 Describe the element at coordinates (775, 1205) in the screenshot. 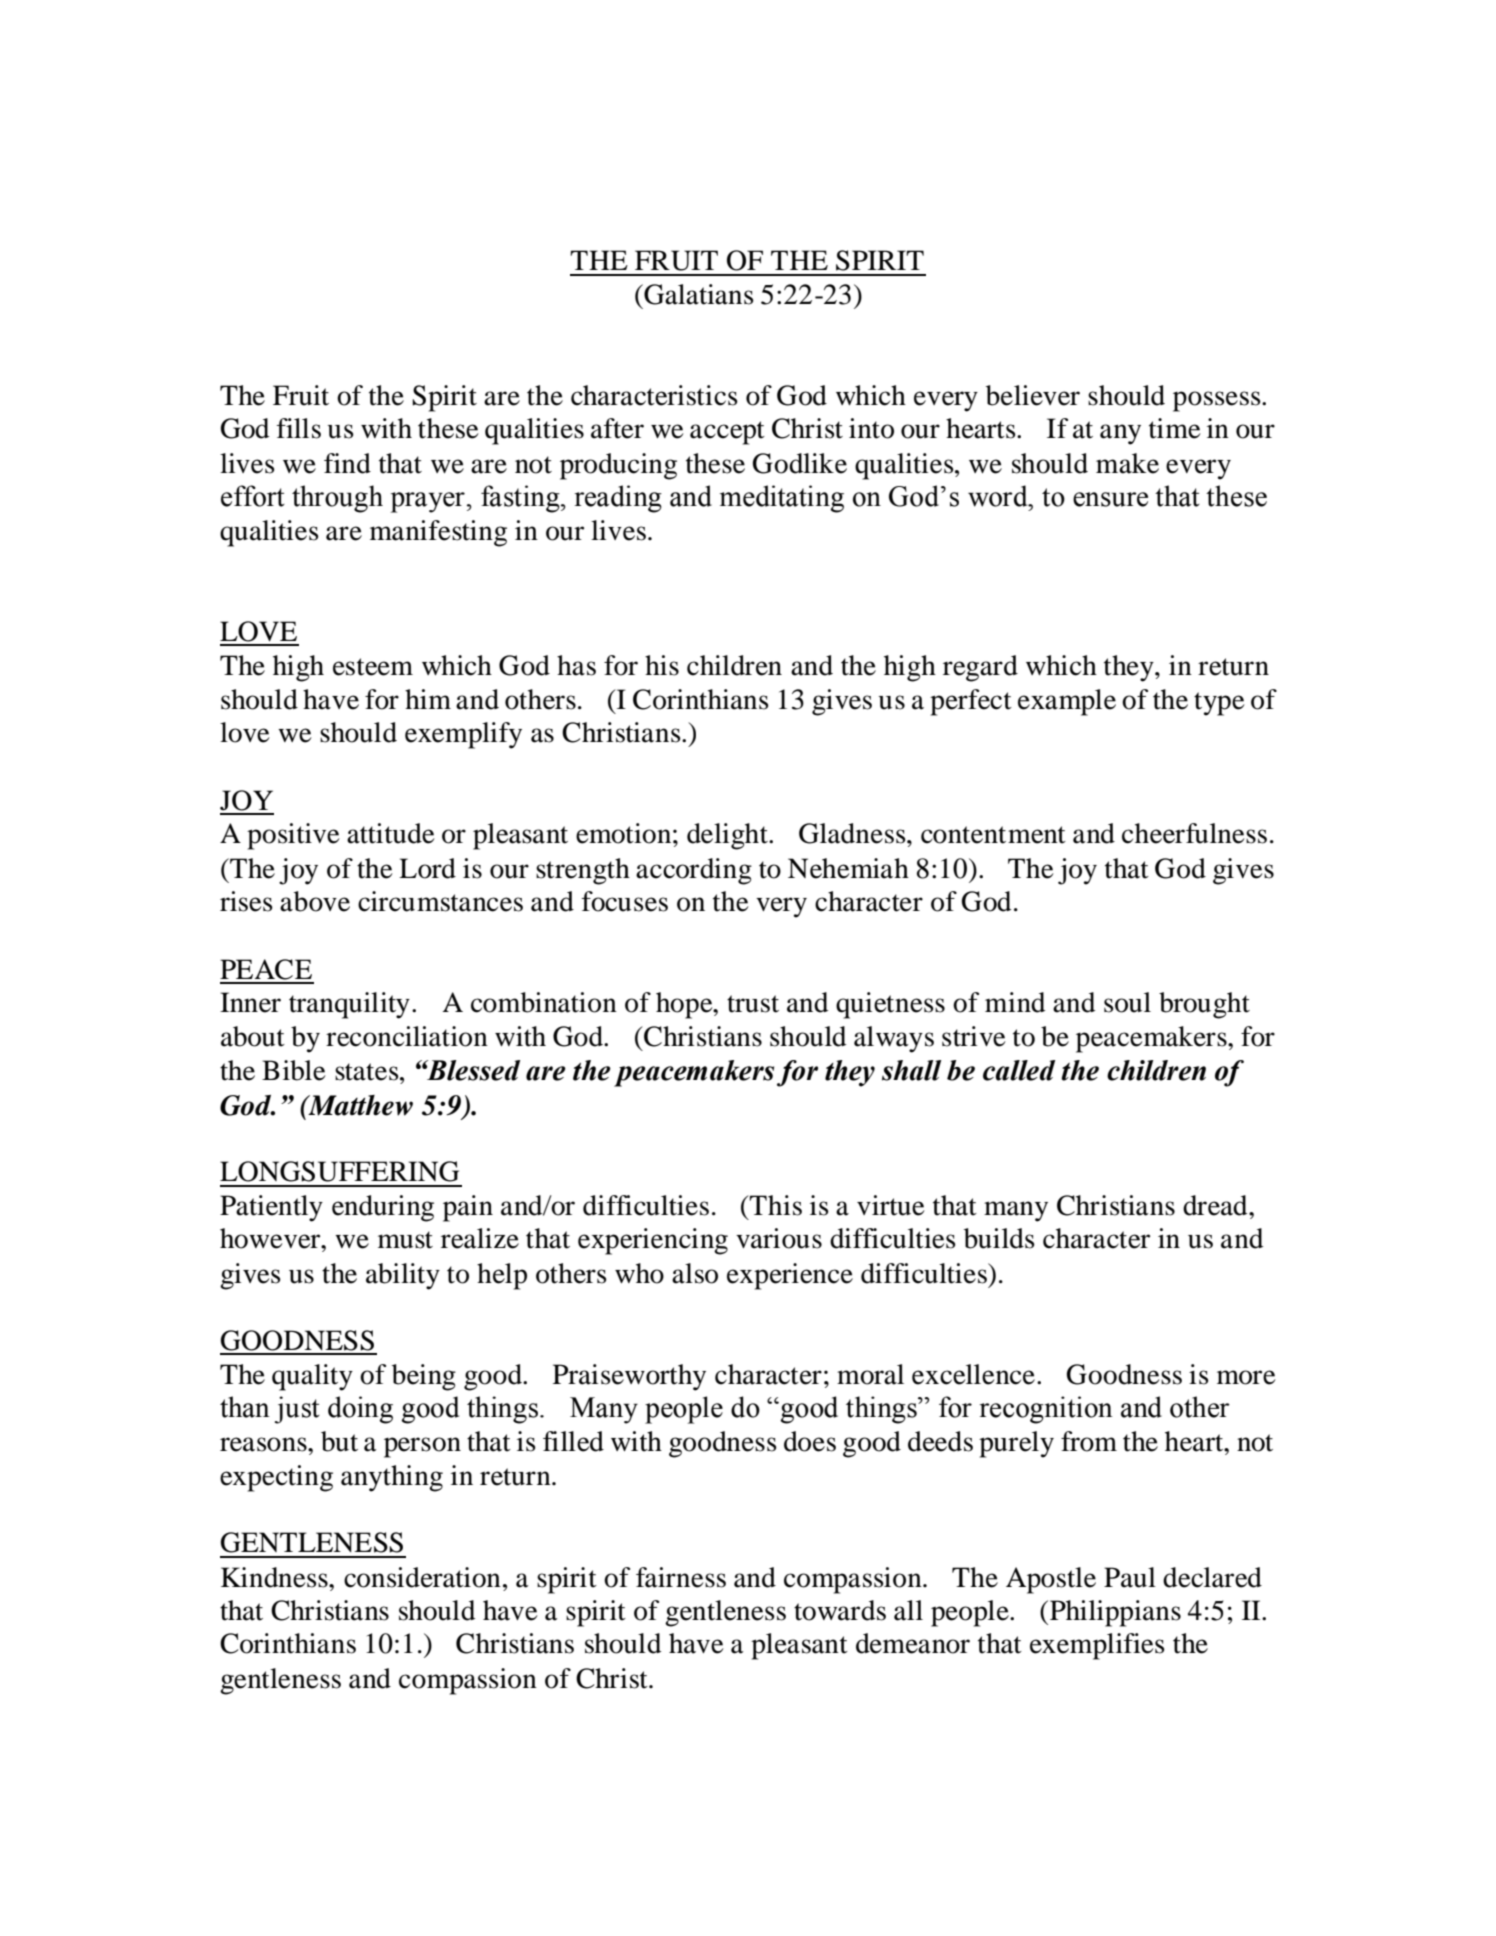

I see `This` at that location.
